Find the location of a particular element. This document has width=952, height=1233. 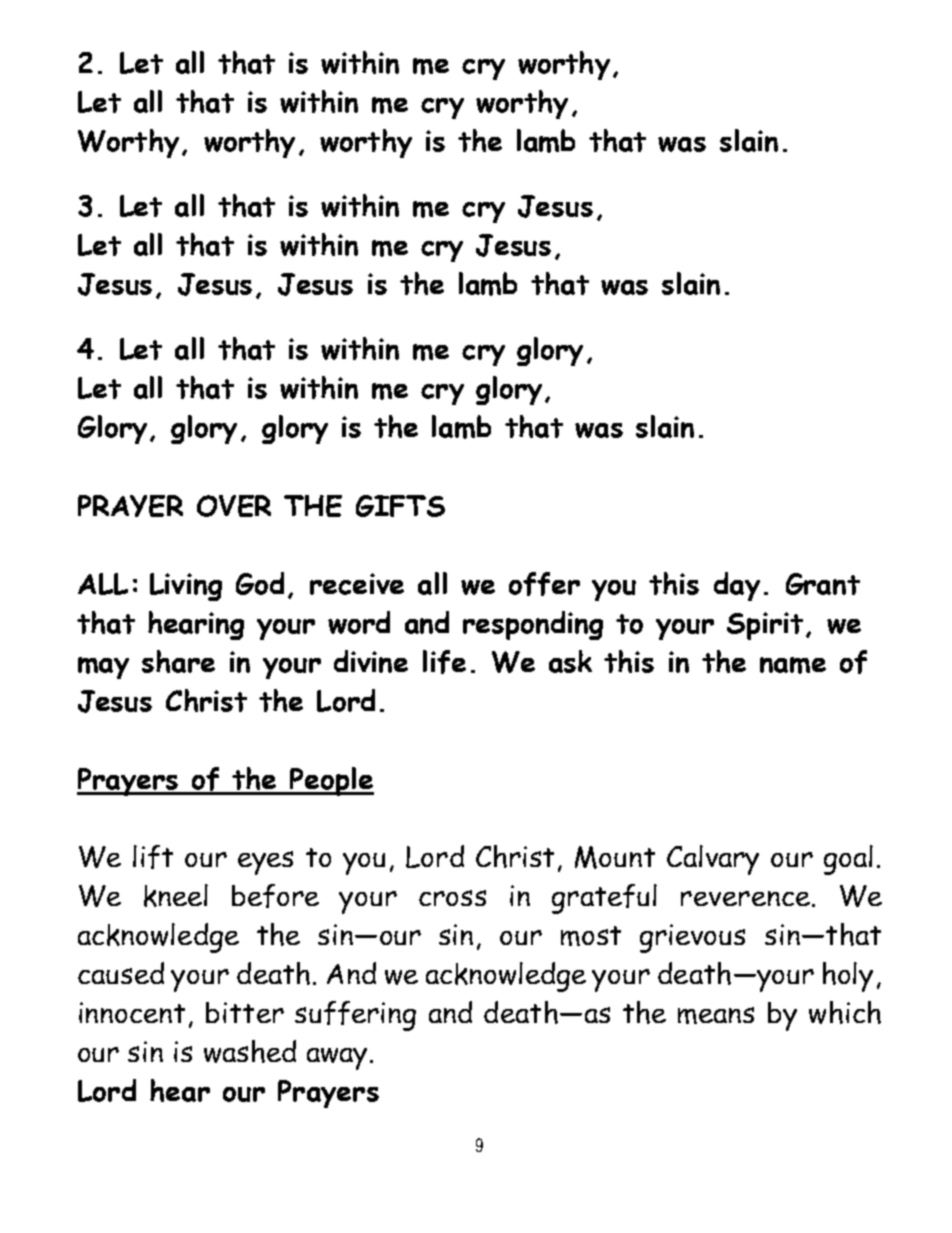

GIFTS is located at coordinates (400, 506).
